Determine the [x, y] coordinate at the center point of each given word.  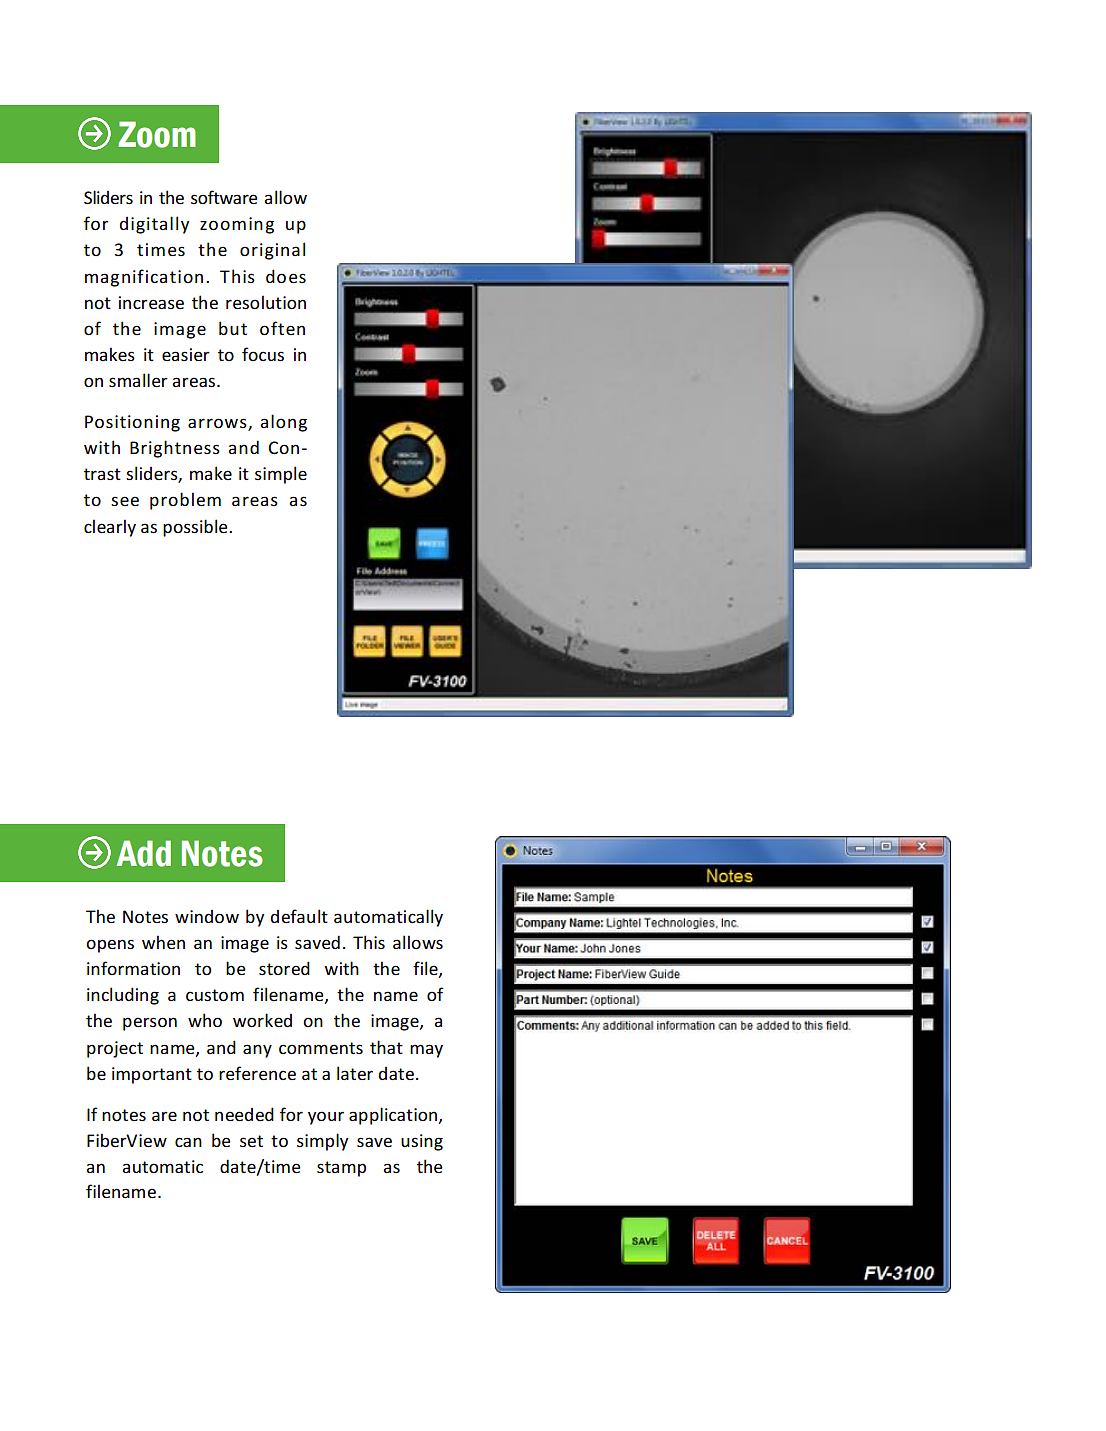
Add [143, 853]
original [272, 251]
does [286, 276]
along [283, 423]
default [299, 916]
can [188, 1142]
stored [284, 968]
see [125, 501]
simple [281, 475]
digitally [154, 225]
